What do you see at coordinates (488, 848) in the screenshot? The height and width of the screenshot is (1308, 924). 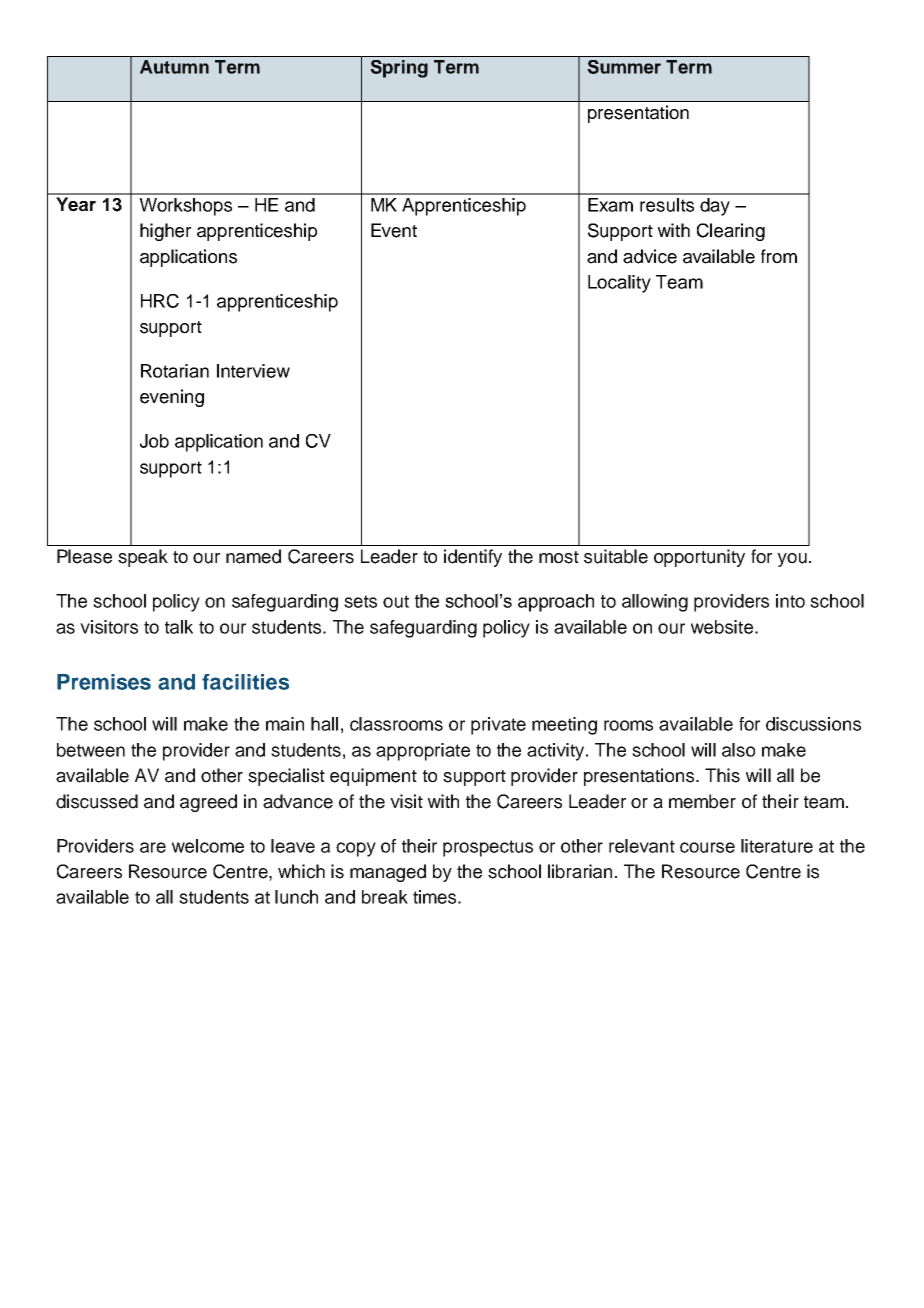 I see `prospectus` at bounding box center [488, 848].
